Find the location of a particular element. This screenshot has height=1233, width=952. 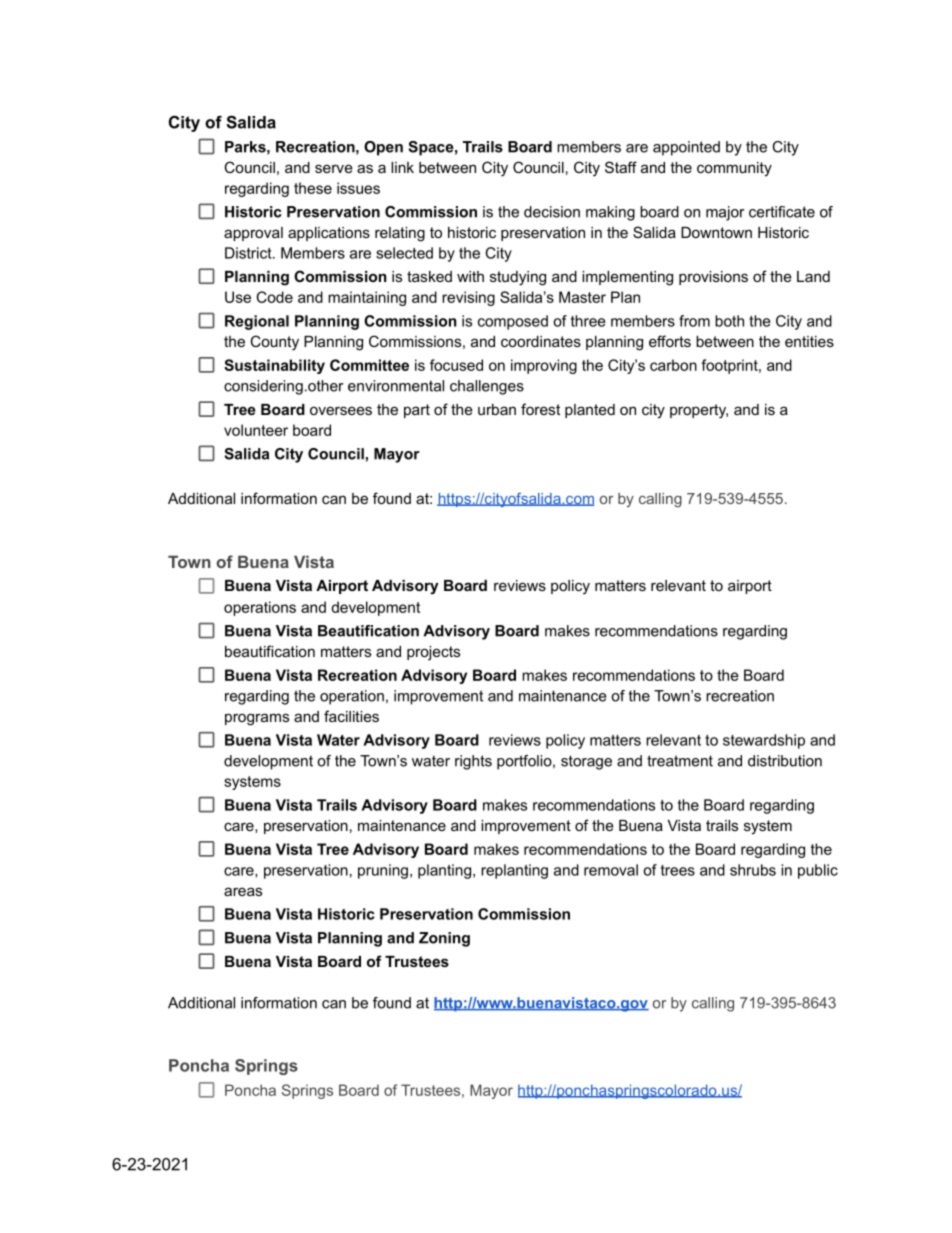

Zoning is located at coordinates (444, 939).
